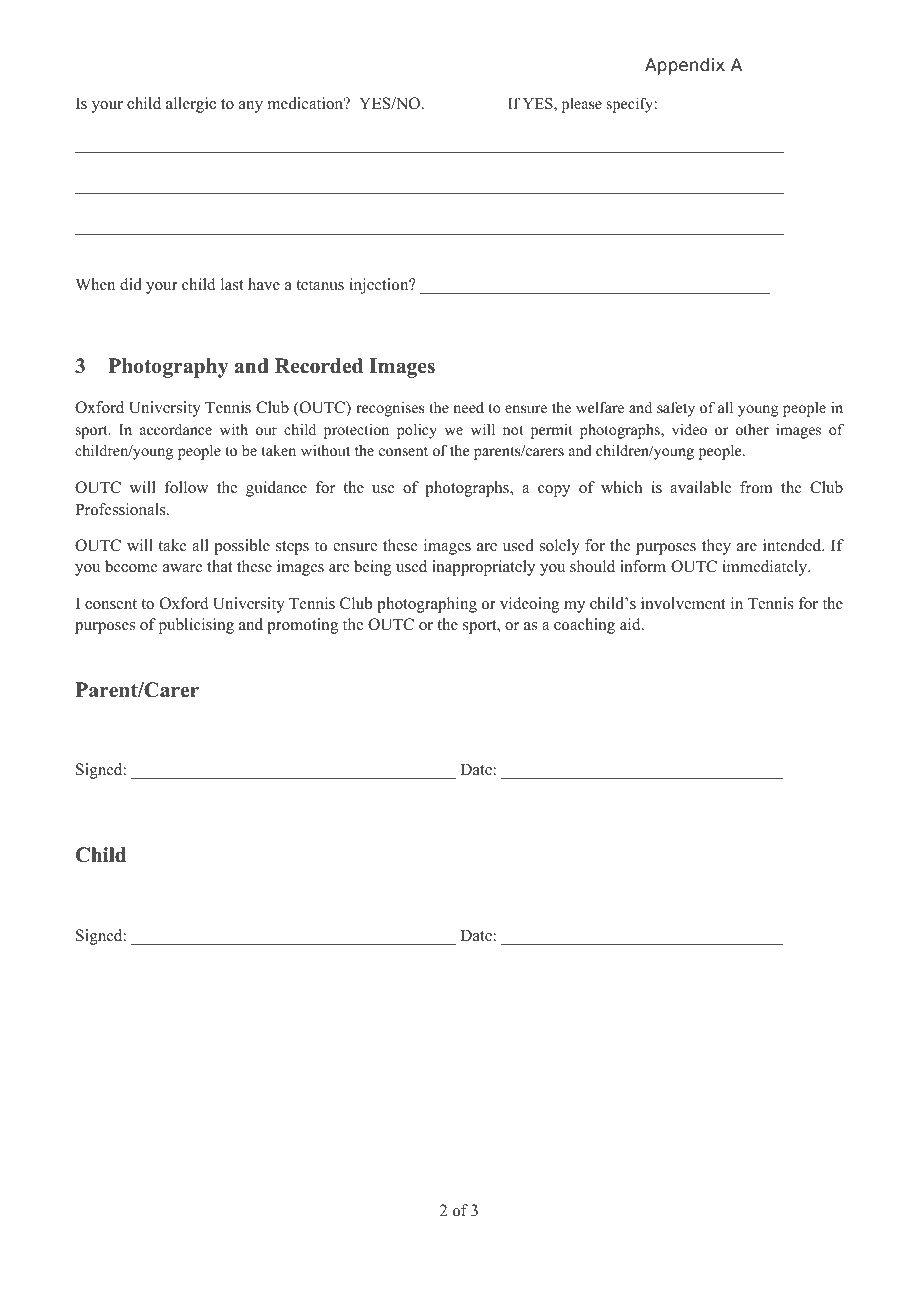 Image resolution: width=924 pixels, height=1308 pixels. What do you see at coordinates (319, 366) in the image?
I see `Recorded` at bounding box center [319, 366].
